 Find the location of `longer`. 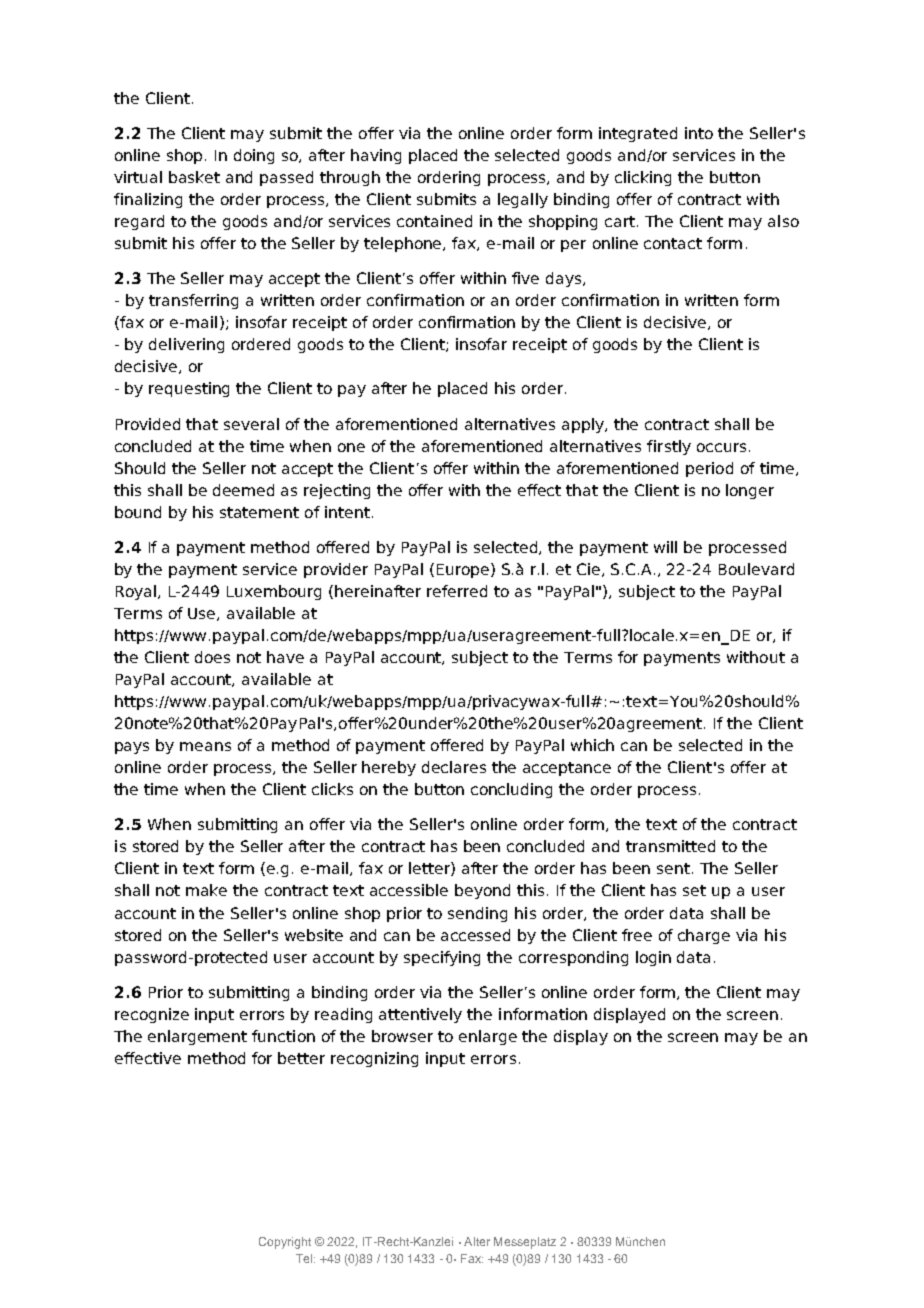

longer is located at coordinates (750, 491).
